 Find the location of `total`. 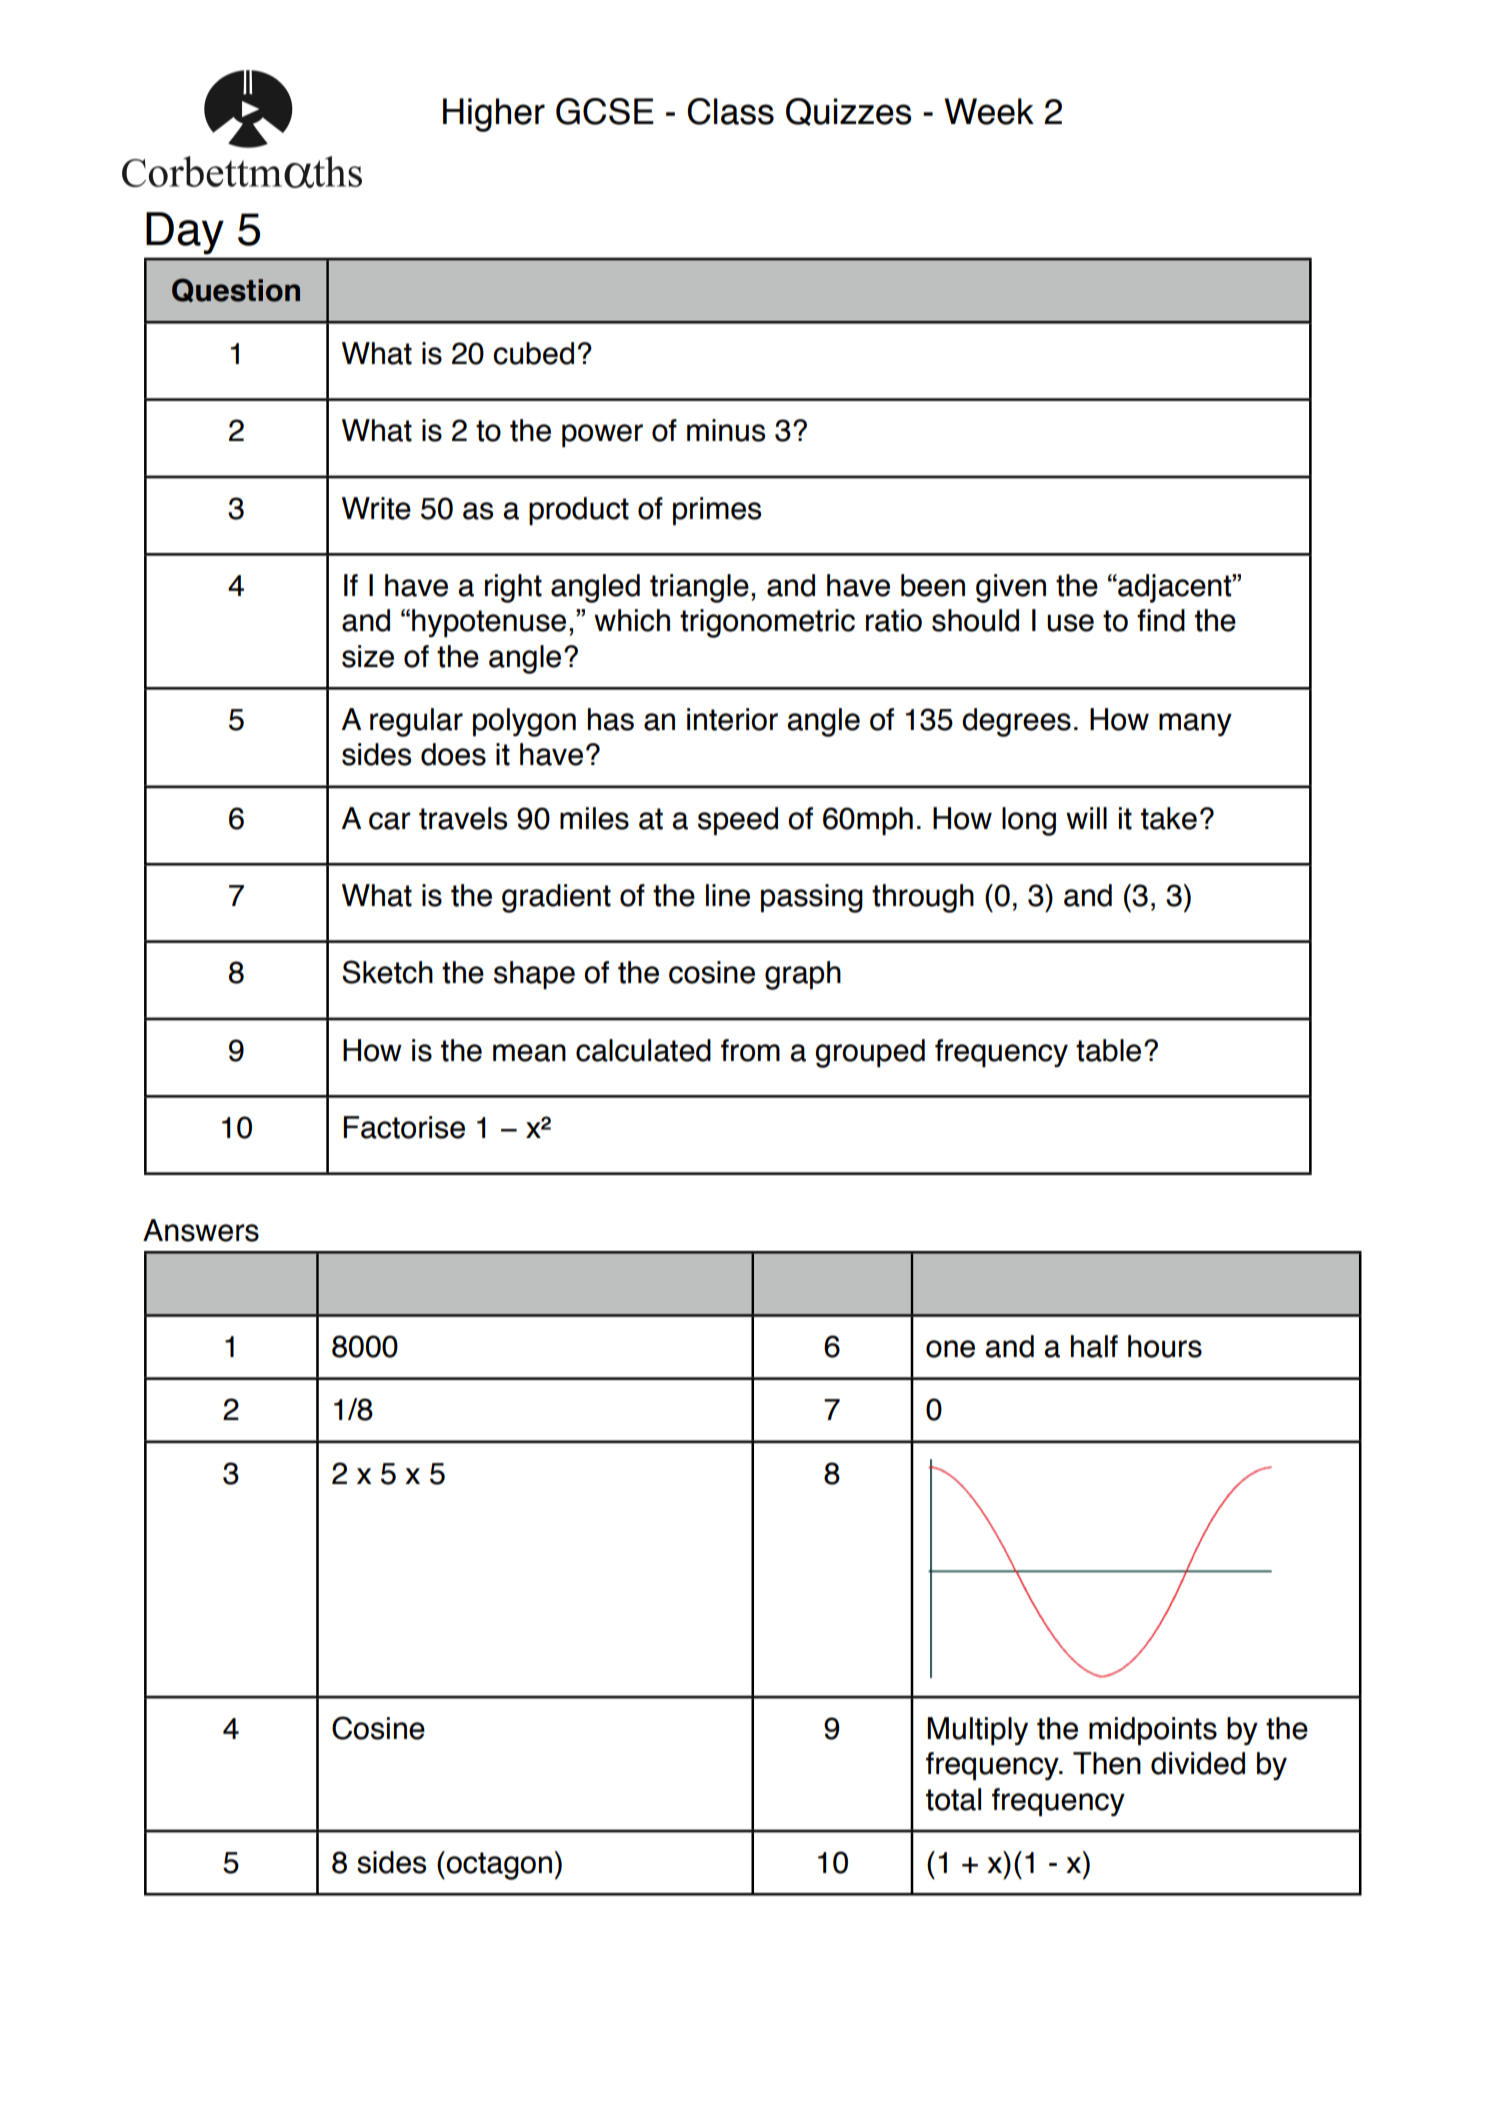

total is located at coordinates (953, 1799).
